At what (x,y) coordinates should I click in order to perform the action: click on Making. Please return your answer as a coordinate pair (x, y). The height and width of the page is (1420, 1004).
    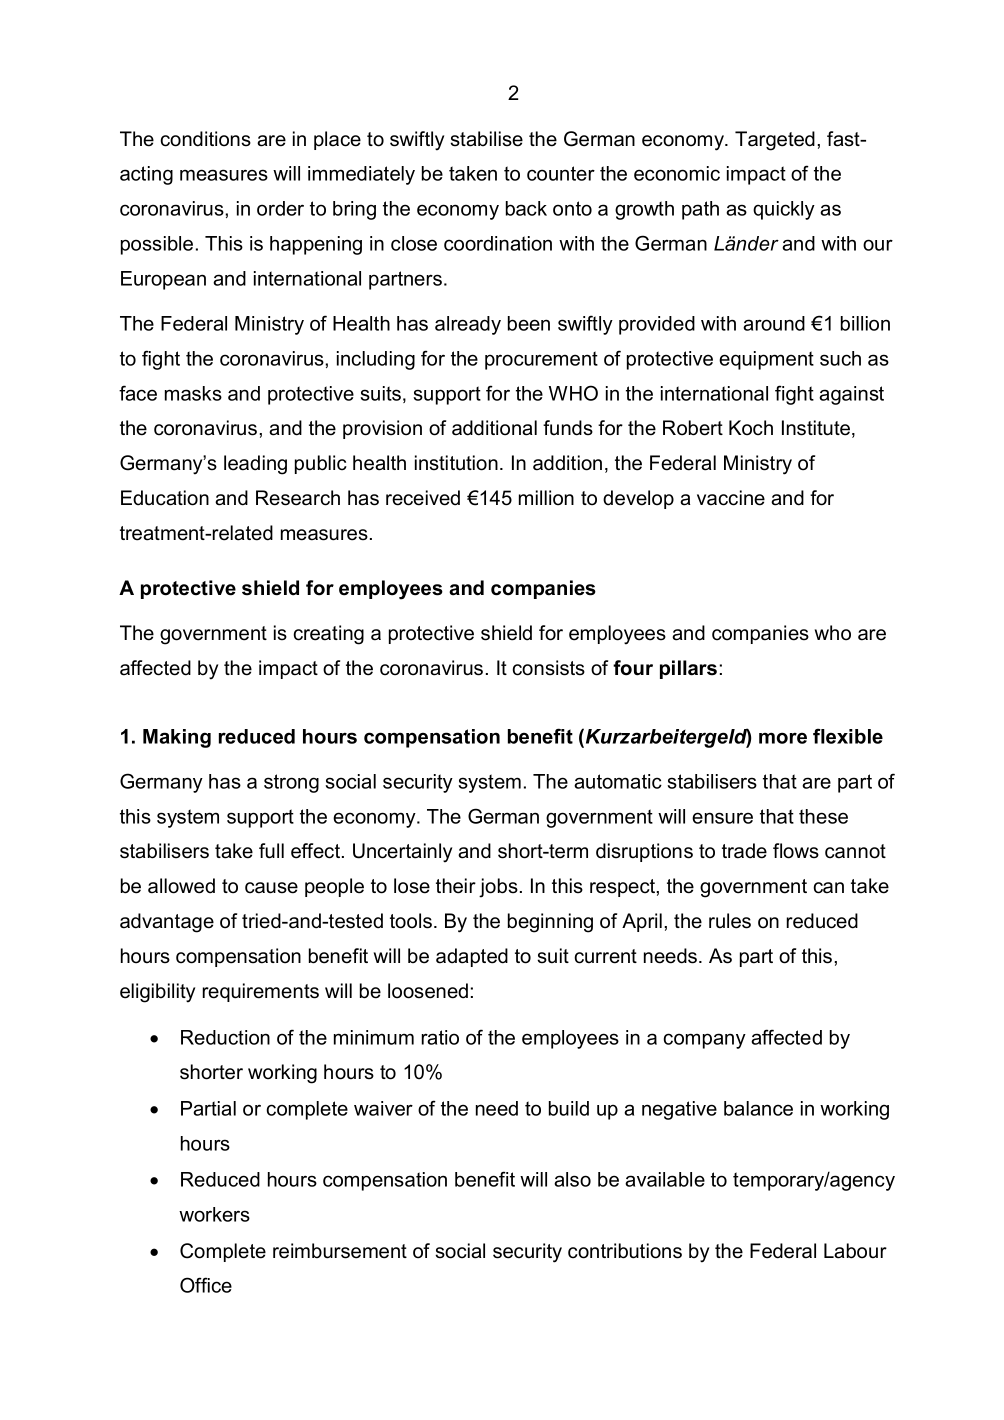
    Looking at the image, I should click on (177, 738).
